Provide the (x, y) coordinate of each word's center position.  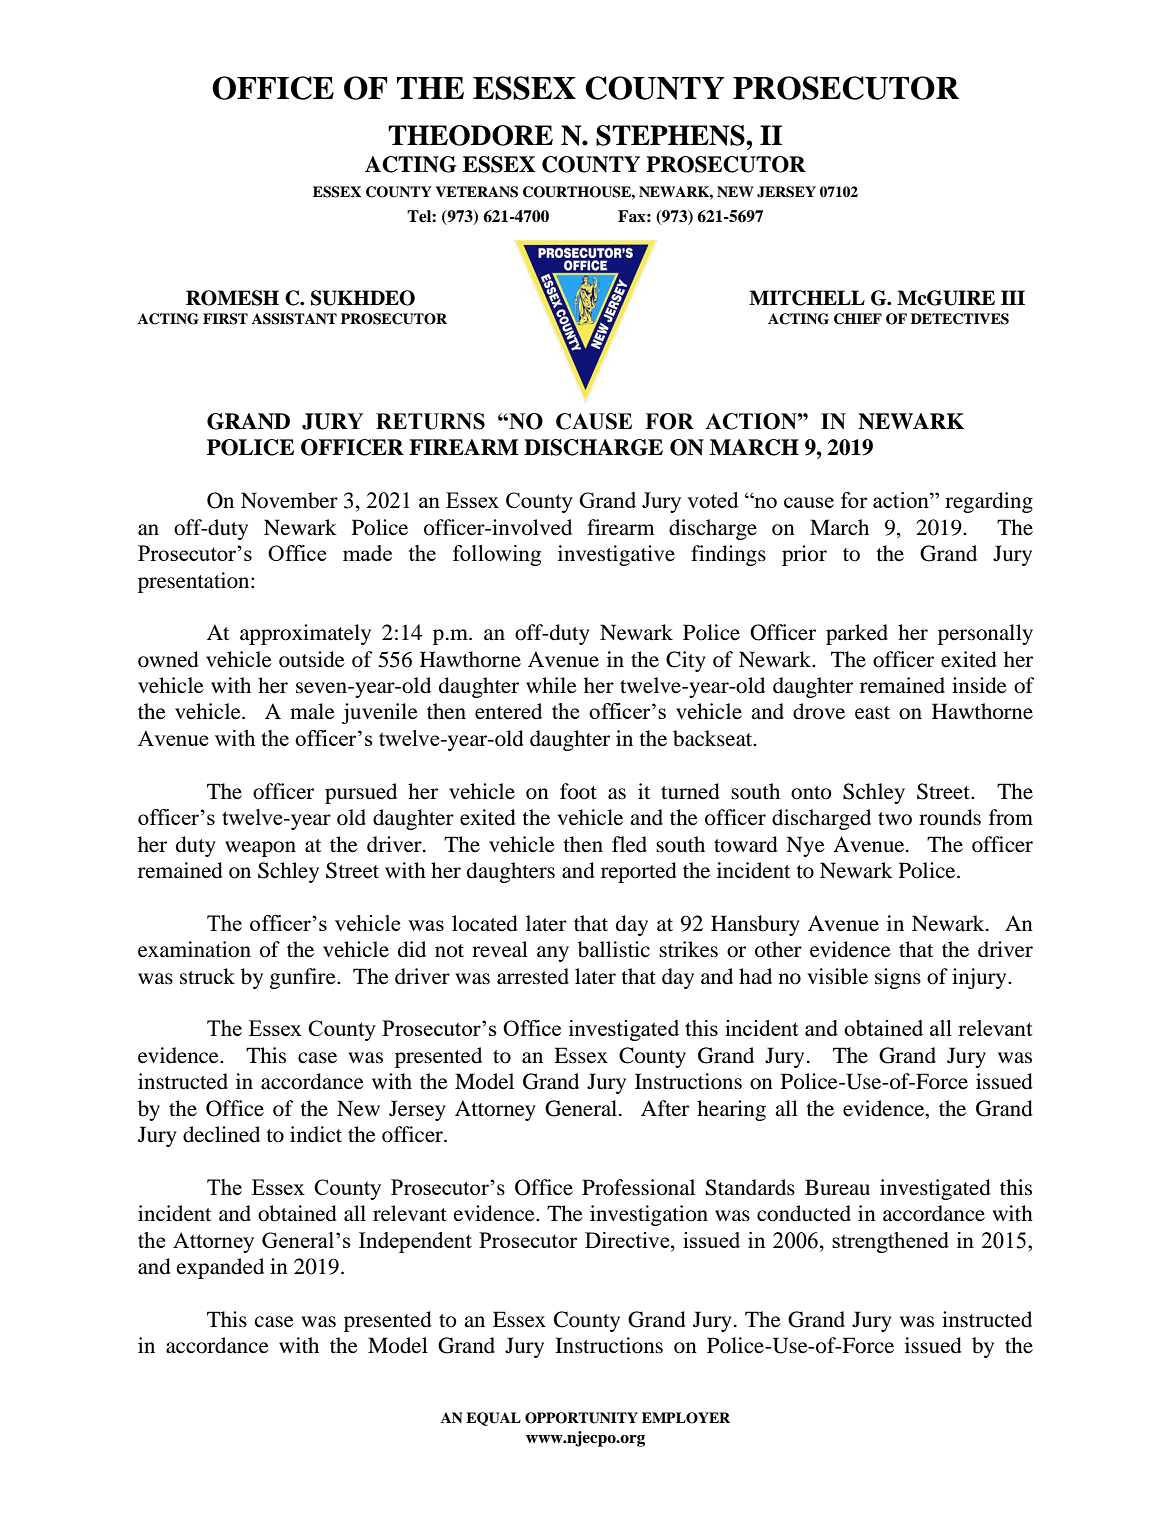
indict (316, 1134)
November (289, 500)
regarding (989, 502)
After (665, 1108)
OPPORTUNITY (581, 1418)
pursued (361, 793)
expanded (220, 1268)
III (1013, 297)
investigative (616, 555)
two (895, 819)
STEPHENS (671, 135)
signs (898, 978)
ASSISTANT (294, 319)
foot (578, 791)
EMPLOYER (686, 1418)
